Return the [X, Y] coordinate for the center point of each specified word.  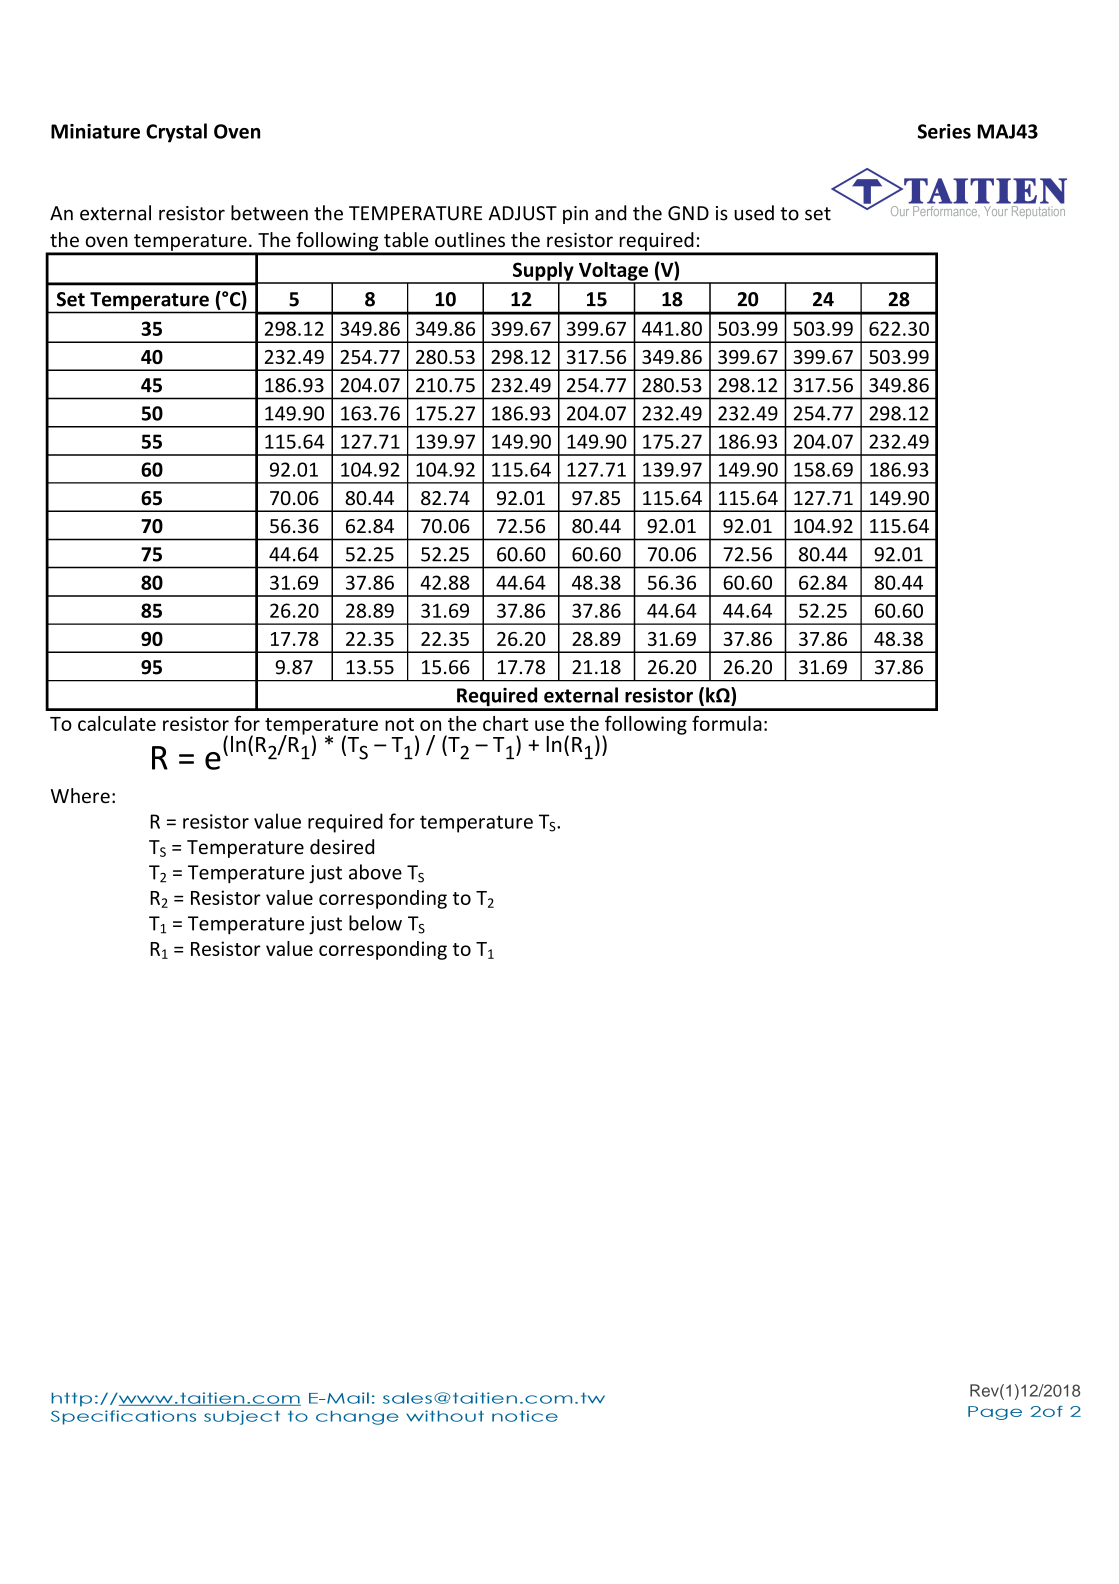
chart [505, 723]
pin [575, 215]
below [375, 923]
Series [944, 131]
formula [727, 723]
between [269, 213]
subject [242, 1417]
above [375, 872]
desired [342, 847]
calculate [117, 723]
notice [525, 1416]
